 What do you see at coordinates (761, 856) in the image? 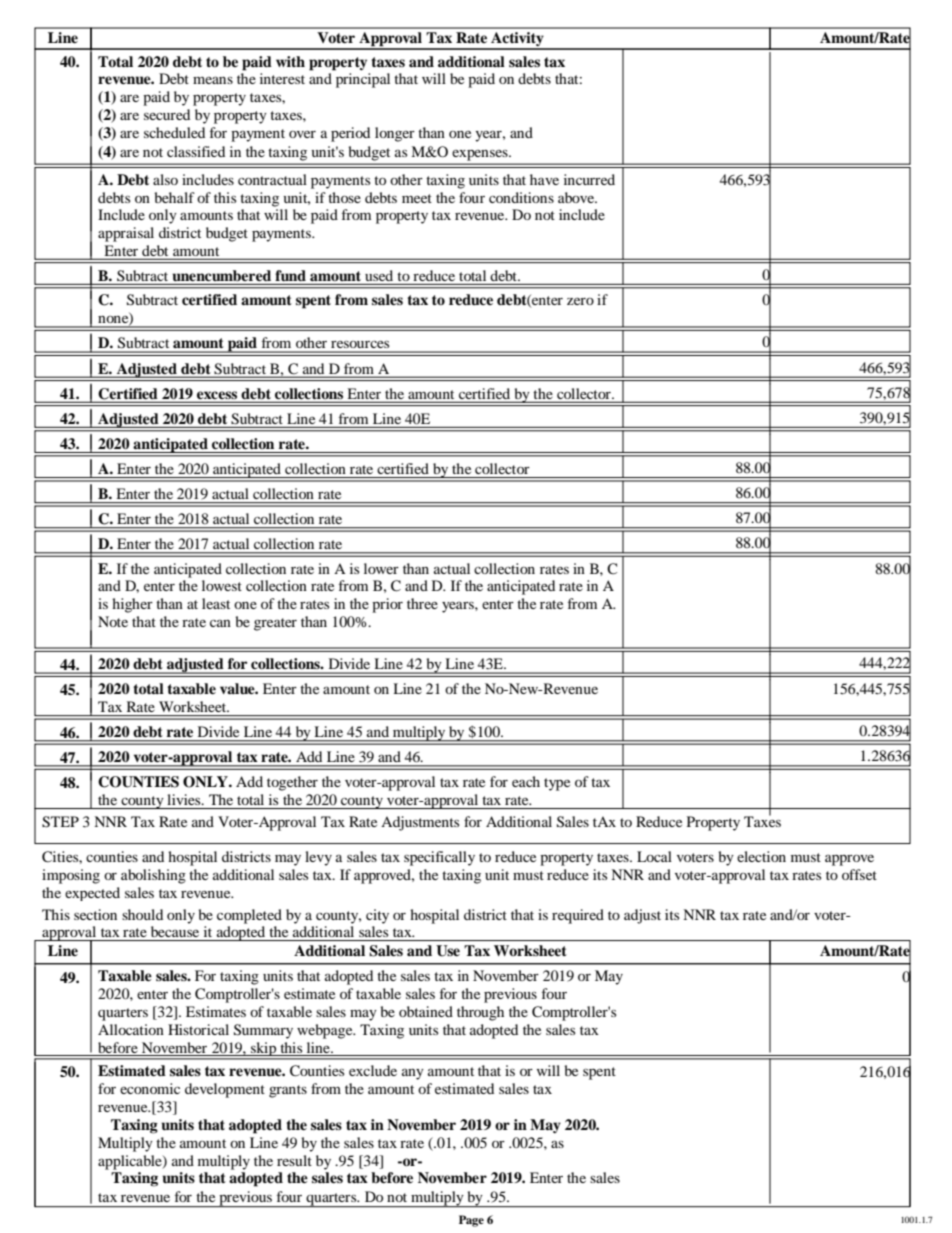
I see `election` at bounding box center [761, 856].
